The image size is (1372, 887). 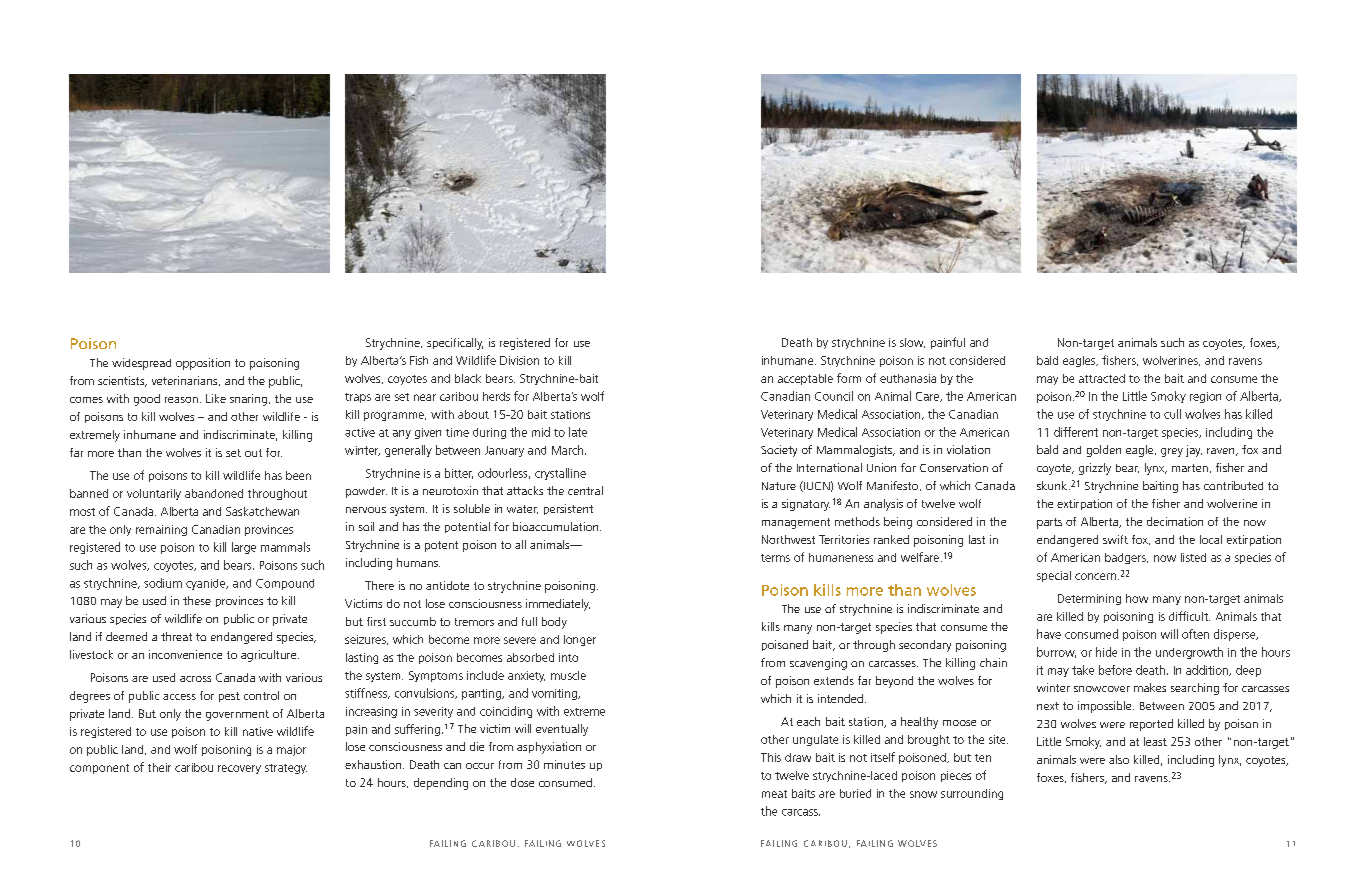 I want to click on muscle, so click(x=568, y=675).
